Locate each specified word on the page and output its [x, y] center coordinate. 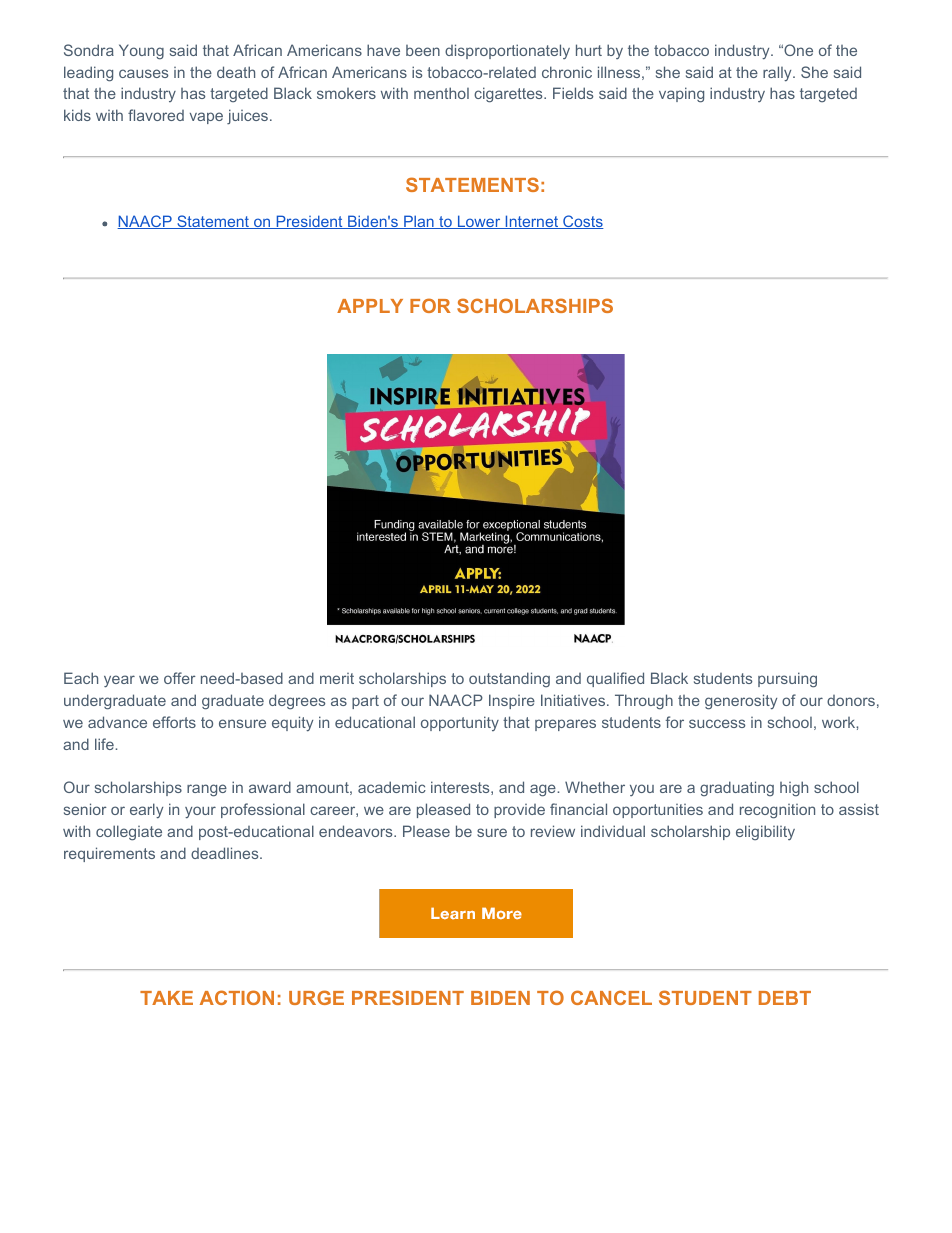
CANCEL [611, 997]
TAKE [166, 998]
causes [143, 73]
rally [778, 74]
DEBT [785, 998]
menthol [441, 93]
